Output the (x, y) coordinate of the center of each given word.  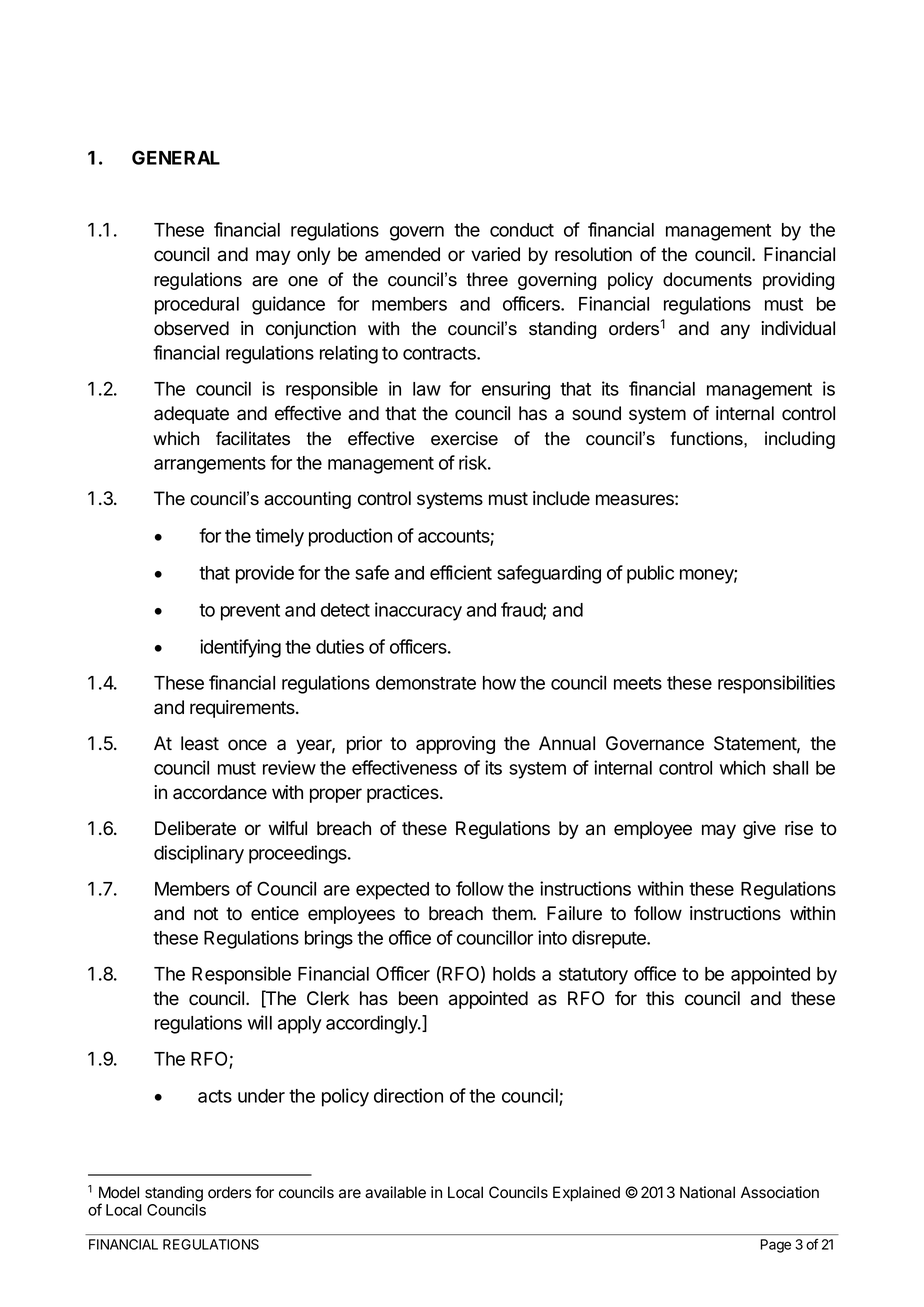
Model (119, 1192)
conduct (522, 230)
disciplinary (199, 854)
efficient (461, 572)
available (395, 1192)
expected (392, 891)
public (650, 574)
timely (279, 537)
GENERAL (176, 157)
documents (707, 279)
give (759, 830)
